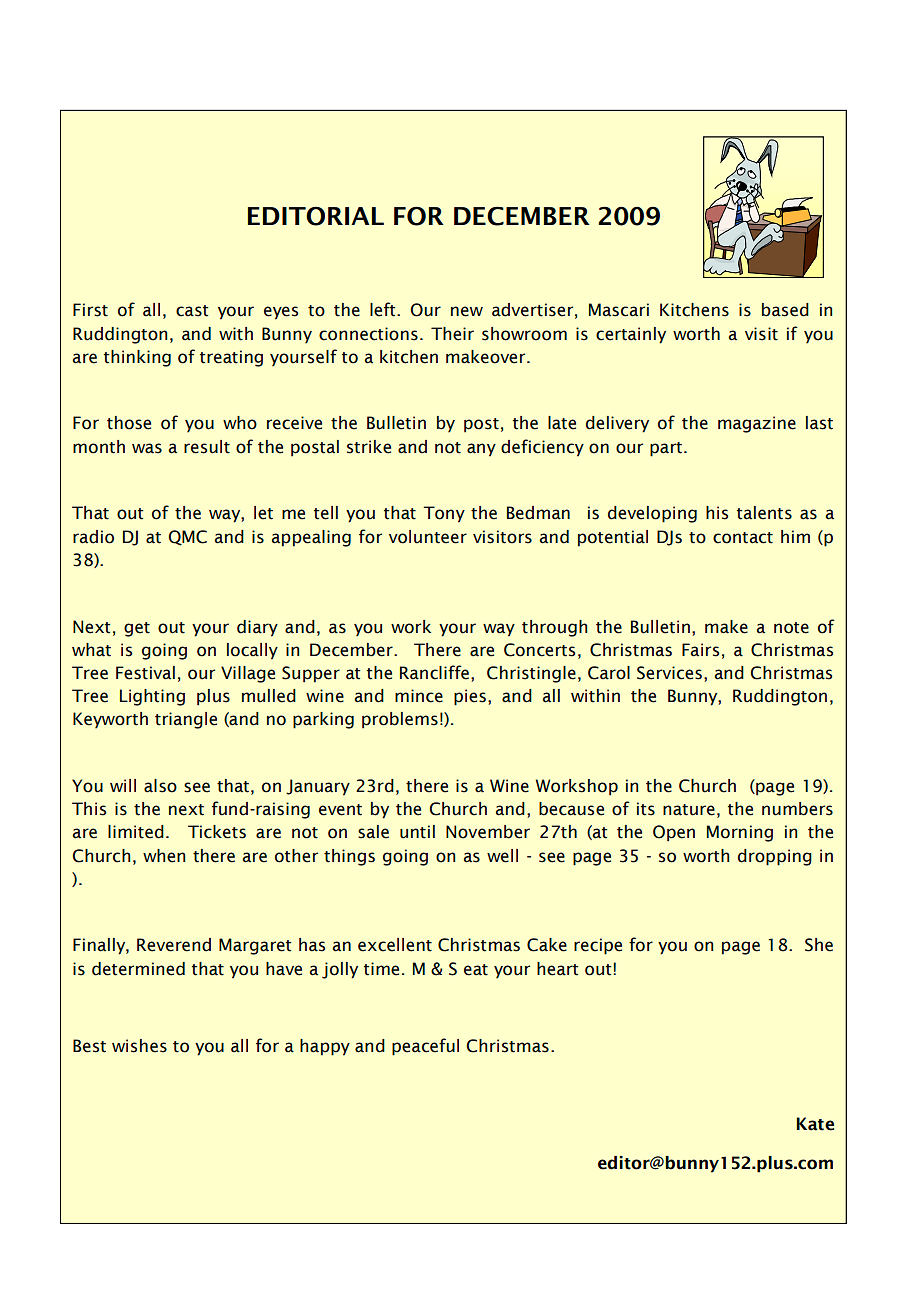  Describe the element at coordinates (764, 513) in the screenshot. I see `talents` at that location.
